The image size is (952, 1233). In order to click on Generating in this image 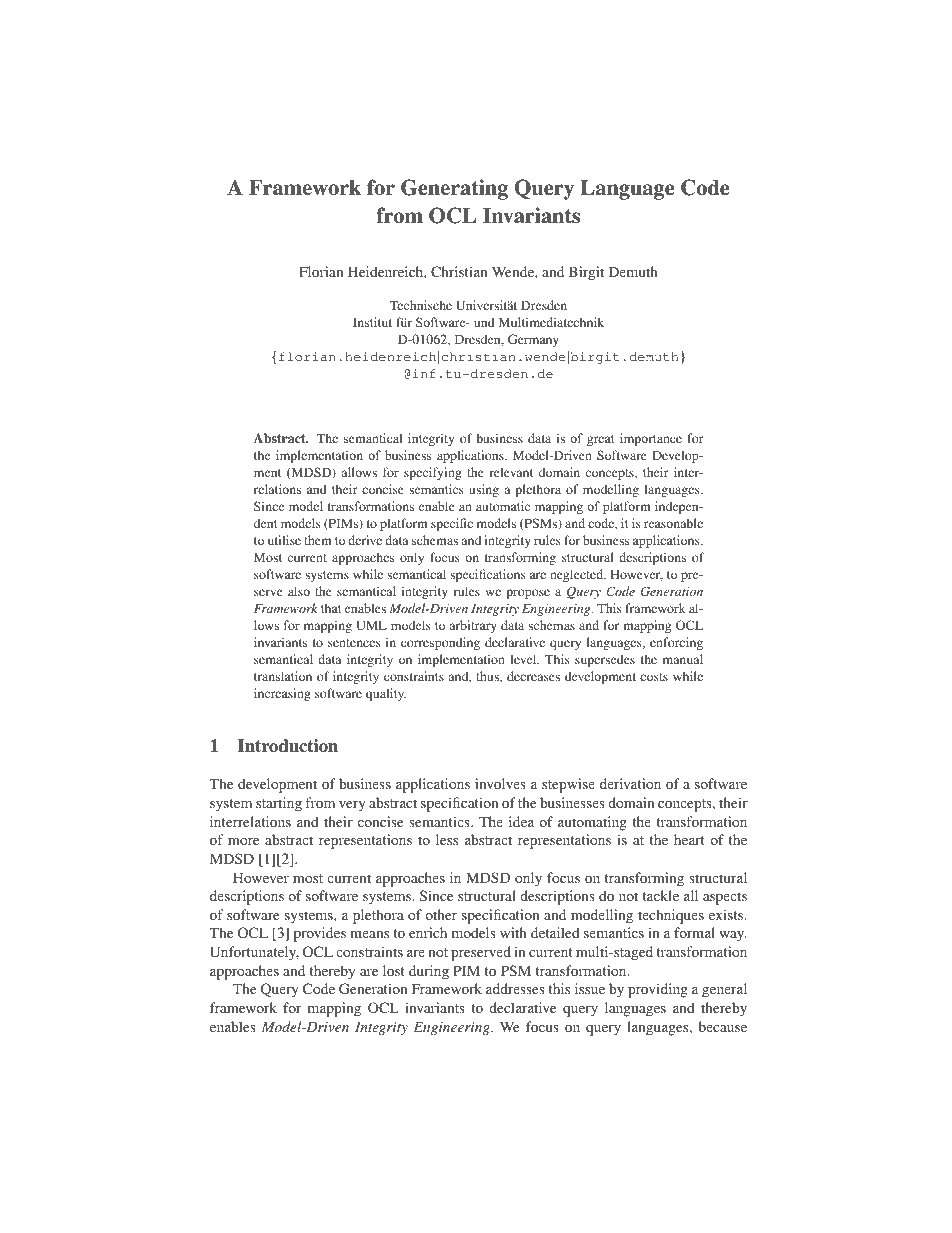, I will do `click(454, 189)`.
